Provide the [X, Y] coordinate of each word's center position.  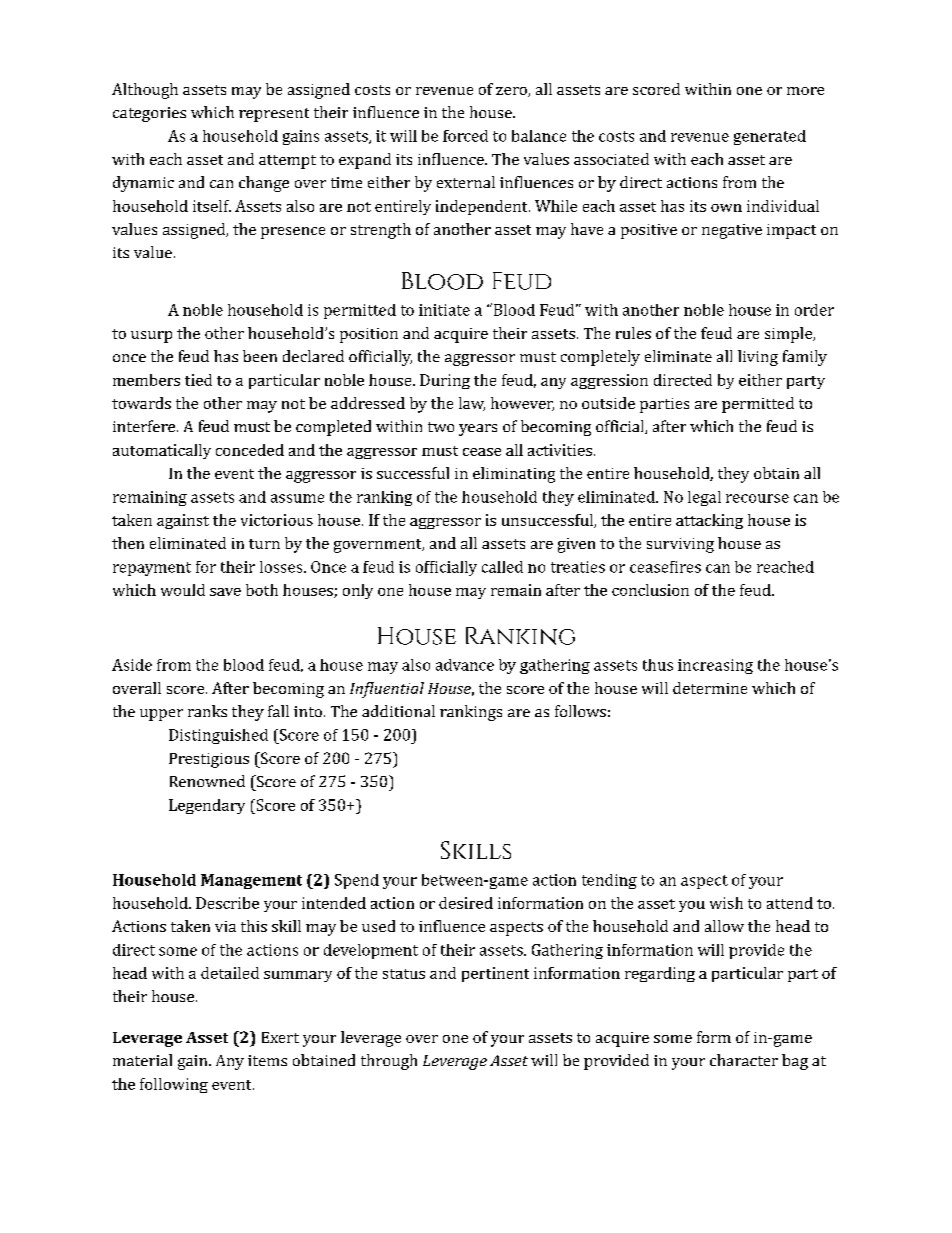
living [758, 358]
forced [465, 136]
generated [770, 137]
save [225, 592]
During [445, 381]
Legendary [207, 806]
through [389, 1062]
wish [726, 903]
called [502, 567]
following [174, 1085]
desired [466, 903]
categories [149, 114]
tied [198, 380]
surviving [680, 545]
